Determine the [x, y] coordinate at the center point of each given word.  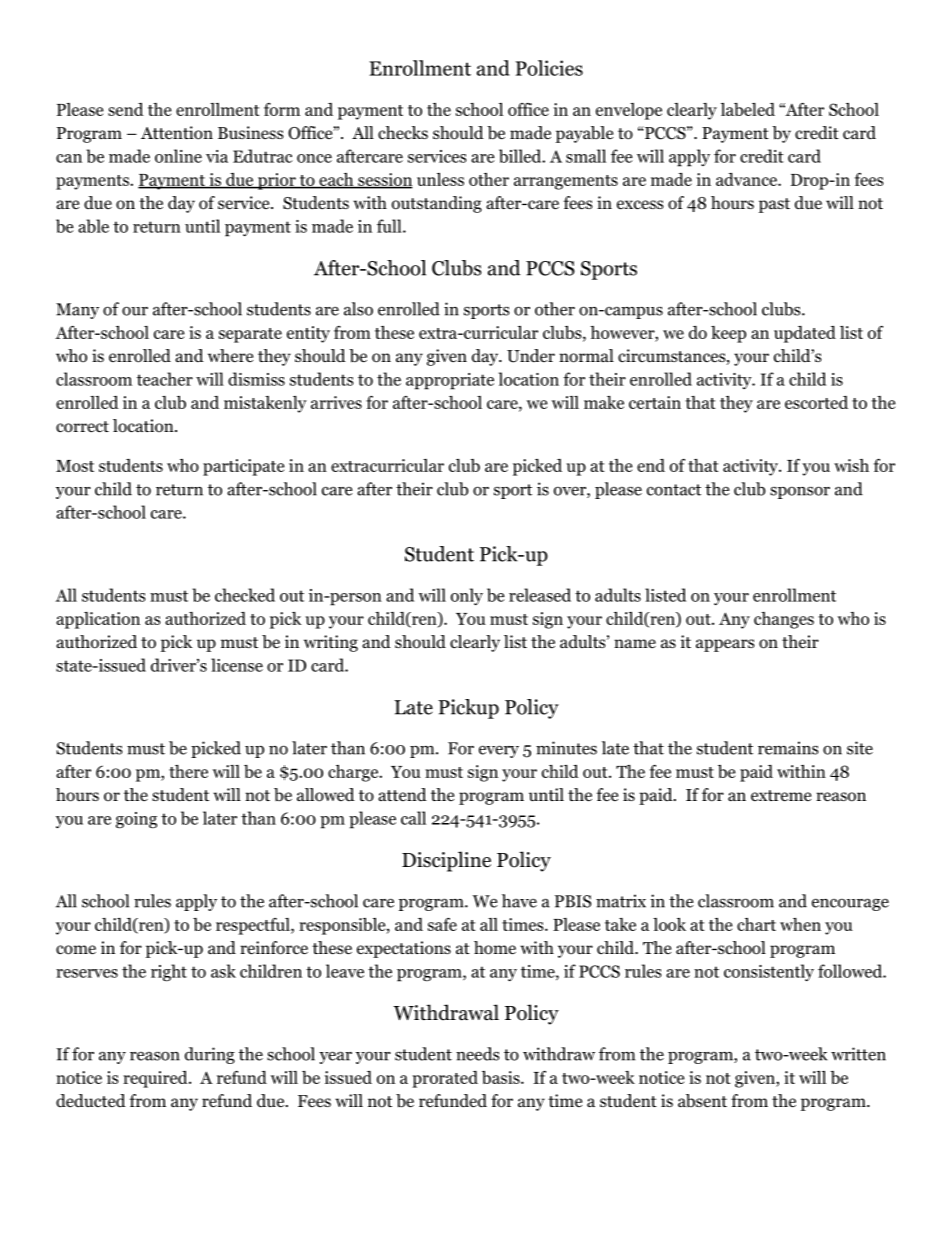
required [156, 1079]
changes [784, 620]
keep [728, 334]
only [467, 596]
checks [403, 132]
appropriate [450, 381]
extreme [781, 795]
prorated [445, 1079]
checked [245, 595]
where [230, 355]
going [136, 820]
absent [702, 1101]
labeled [748, 109]
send [126, 109]
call [413, 818]
